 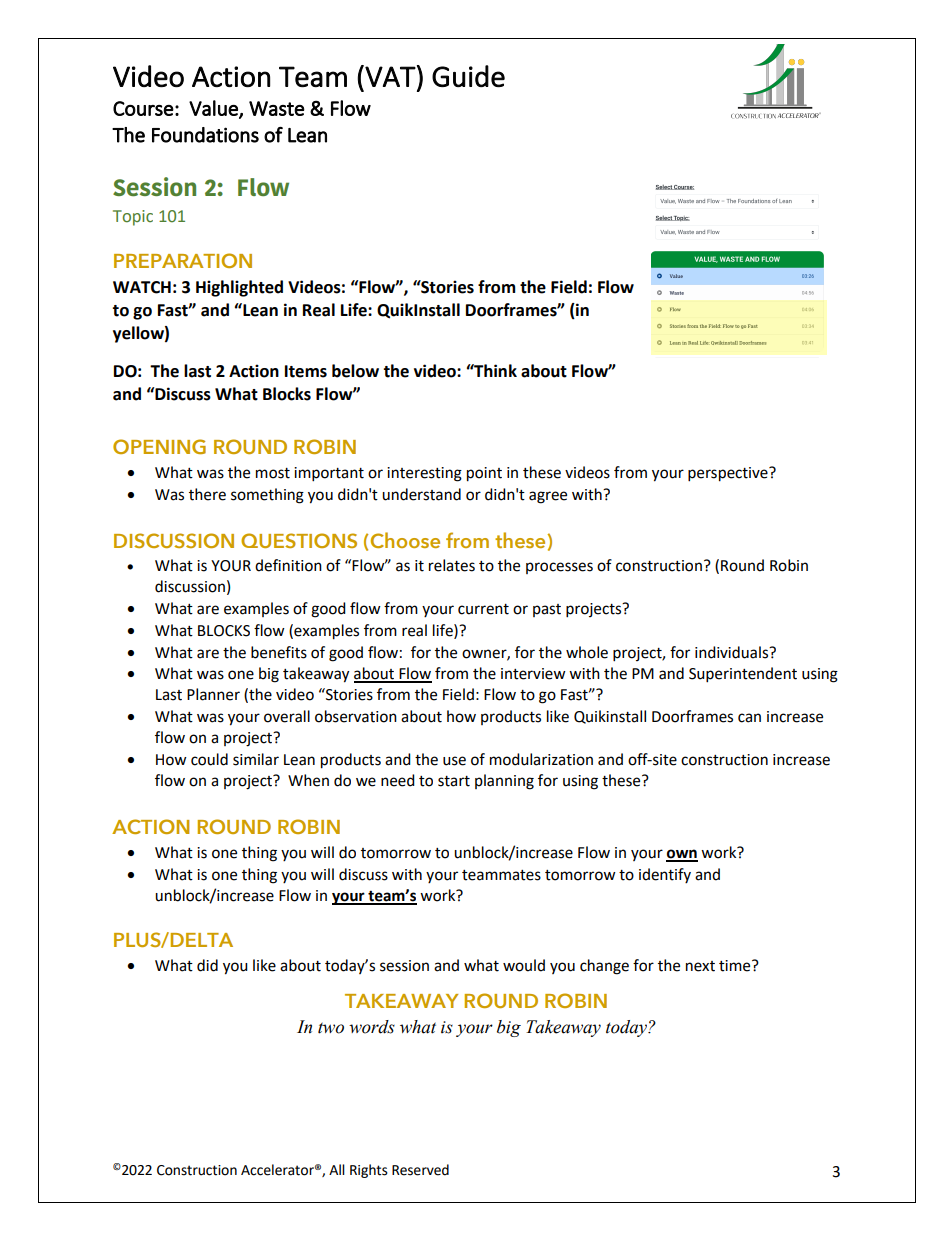 What do you see at coordinates (729, 474) in the screenshot?
I see `perspective` at bounding box center [729, 474].
